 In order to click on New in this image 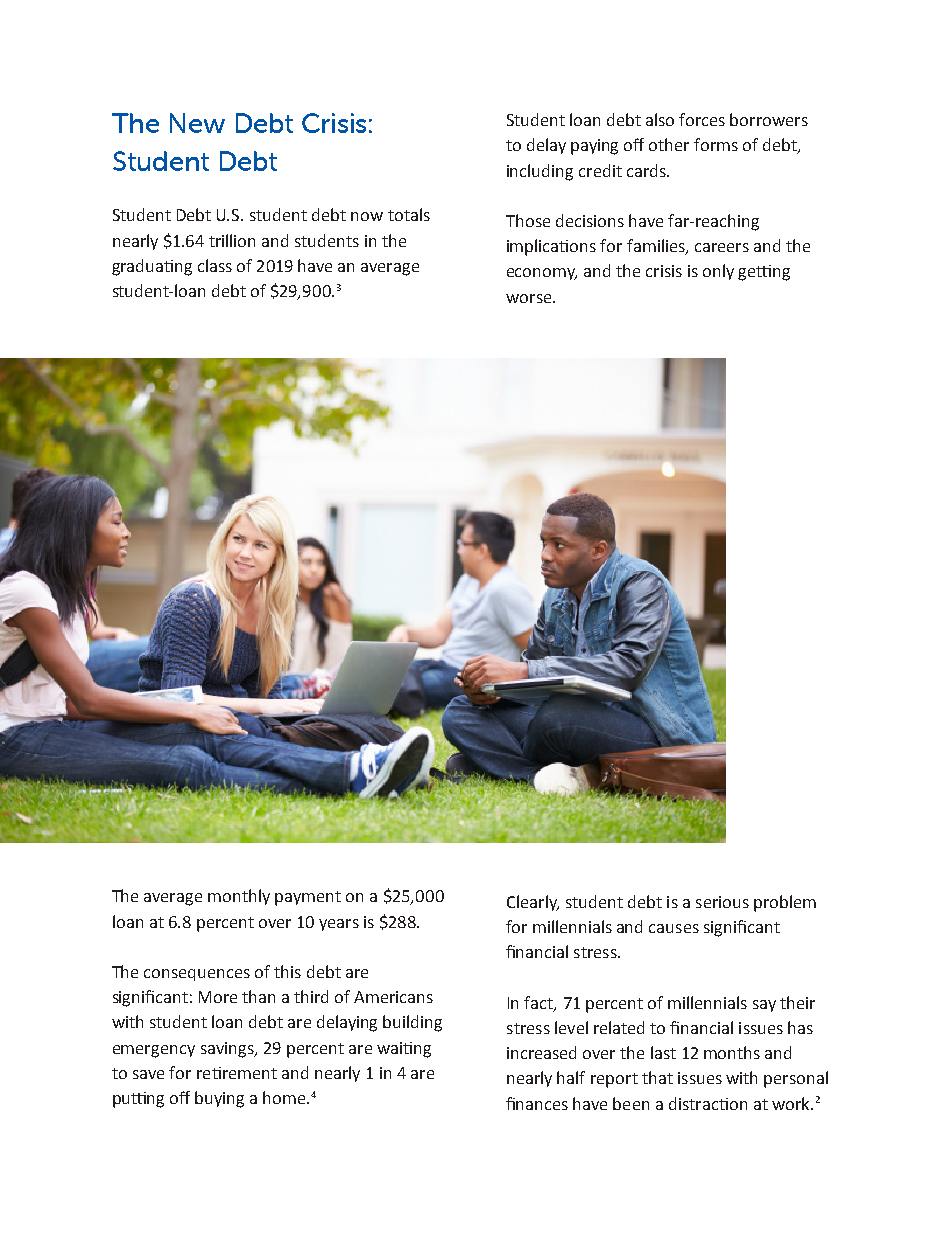, I will do `click(197, 123)`.
